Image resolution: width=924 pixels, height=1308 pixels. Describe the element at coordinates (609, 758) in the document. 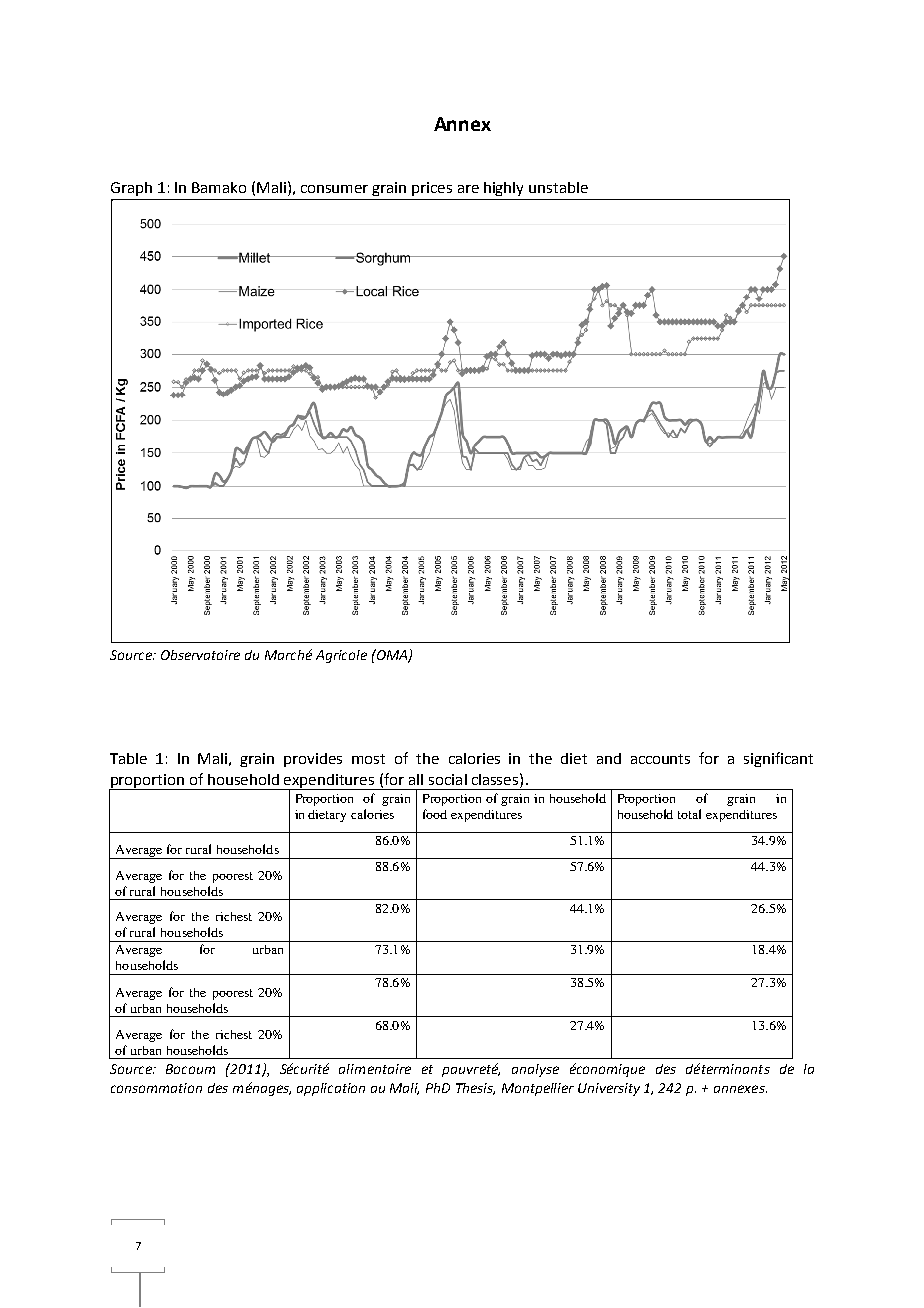

I see `and` at that location.
